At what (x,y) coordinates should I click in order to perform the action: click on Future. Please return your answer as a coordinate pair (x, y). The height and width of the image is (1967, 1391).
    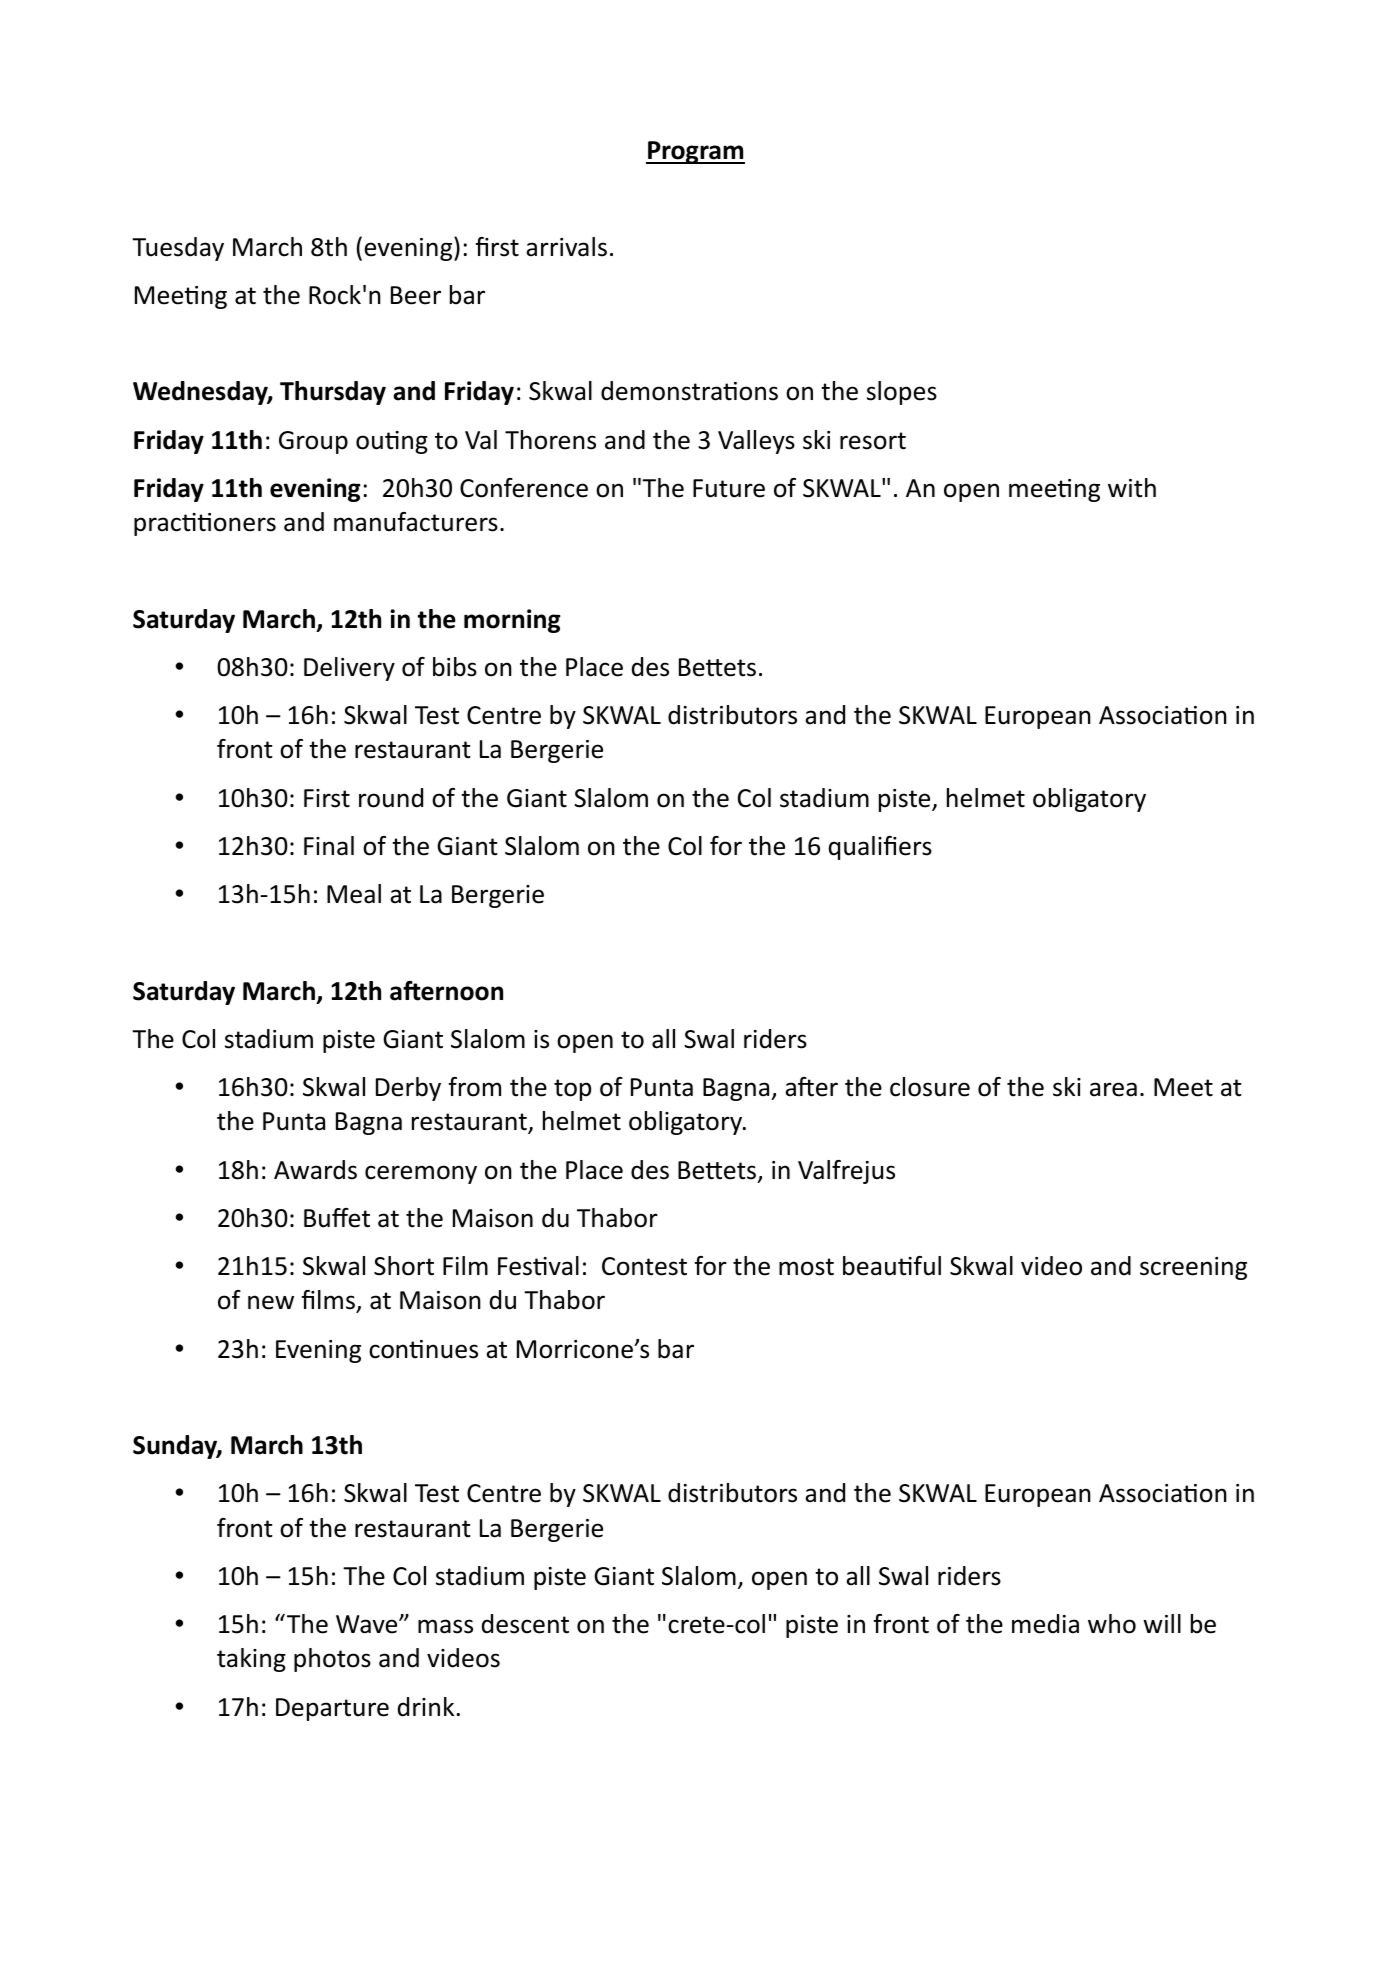
    Looking at the image, I should click on (729, 488).
